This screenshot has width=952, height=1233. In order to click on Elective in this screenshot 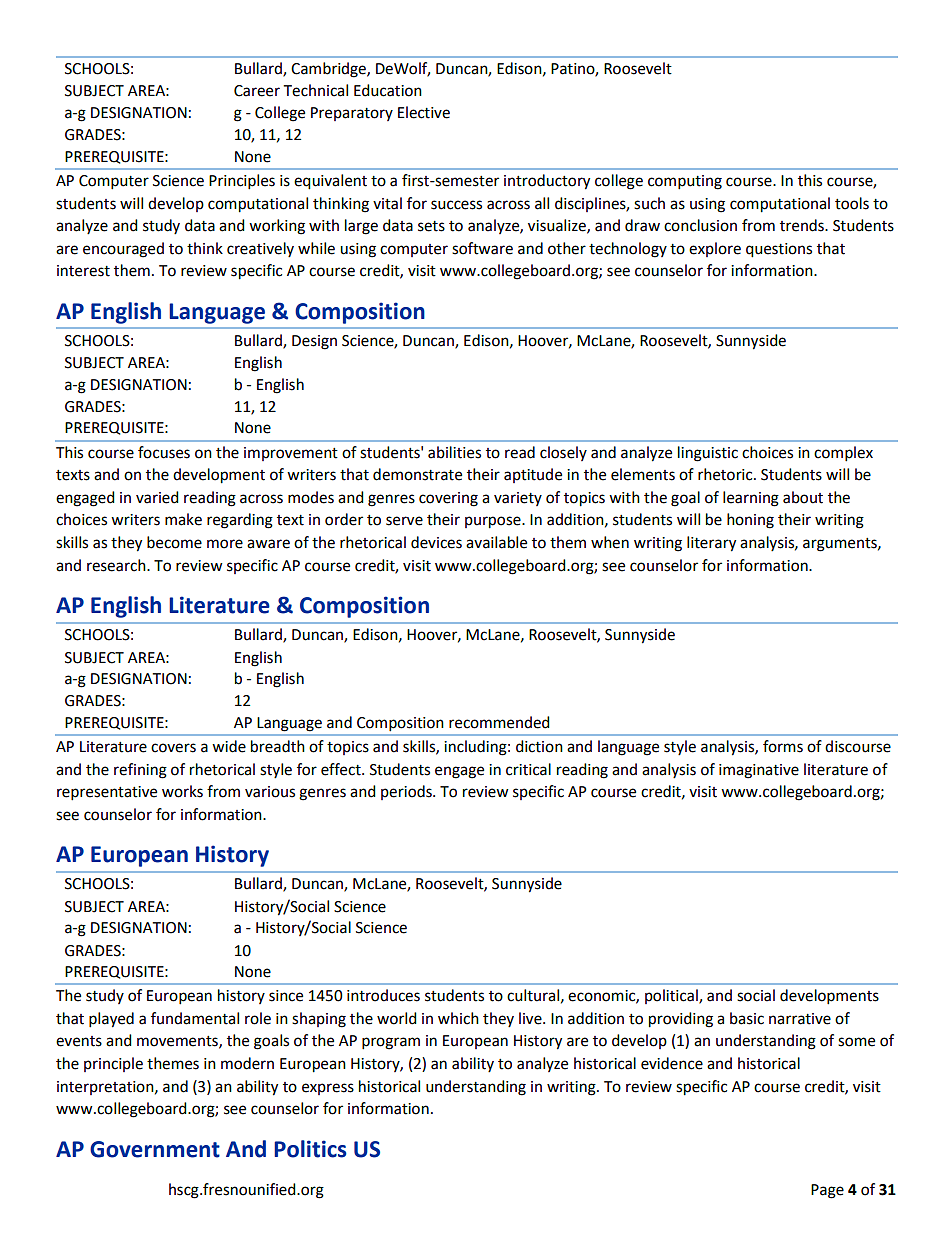, I will do `click(424, 112)`.
